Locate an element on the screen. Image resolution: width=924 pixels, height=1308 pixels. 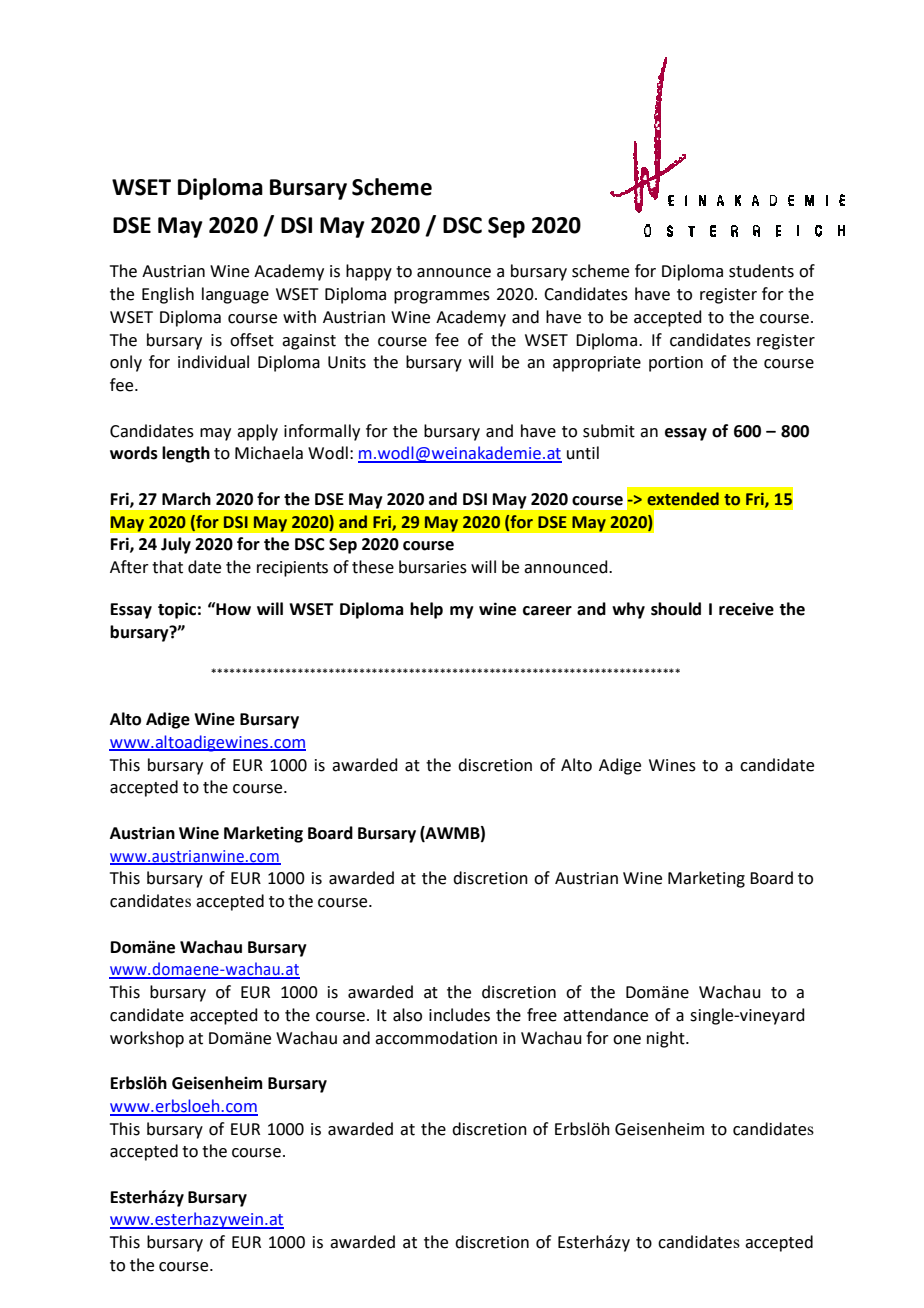
workshop is located at coordinates (147, 1039).
